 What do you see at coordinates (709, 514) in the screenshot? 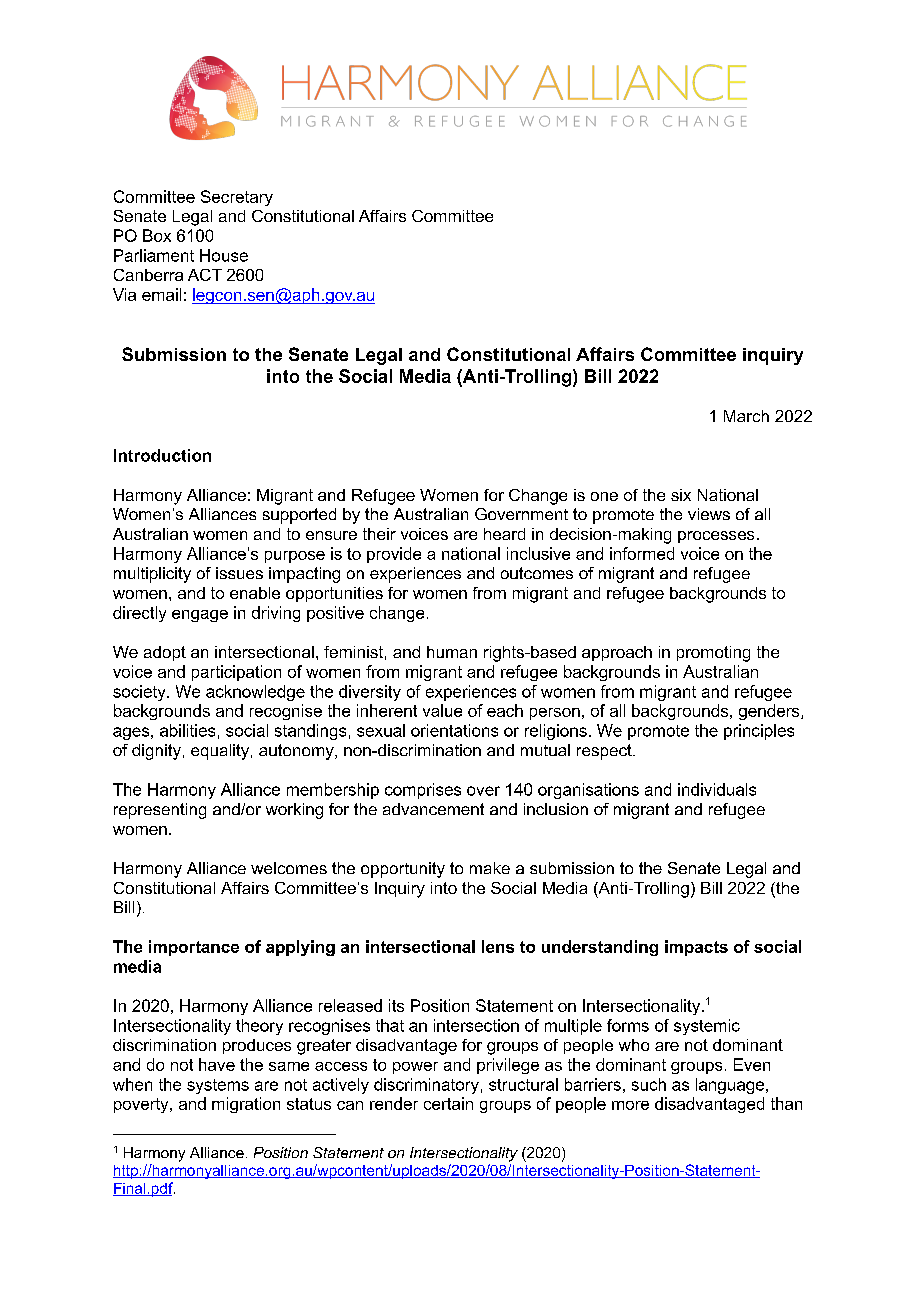
I see `views` at bounding box center [709, 514].
